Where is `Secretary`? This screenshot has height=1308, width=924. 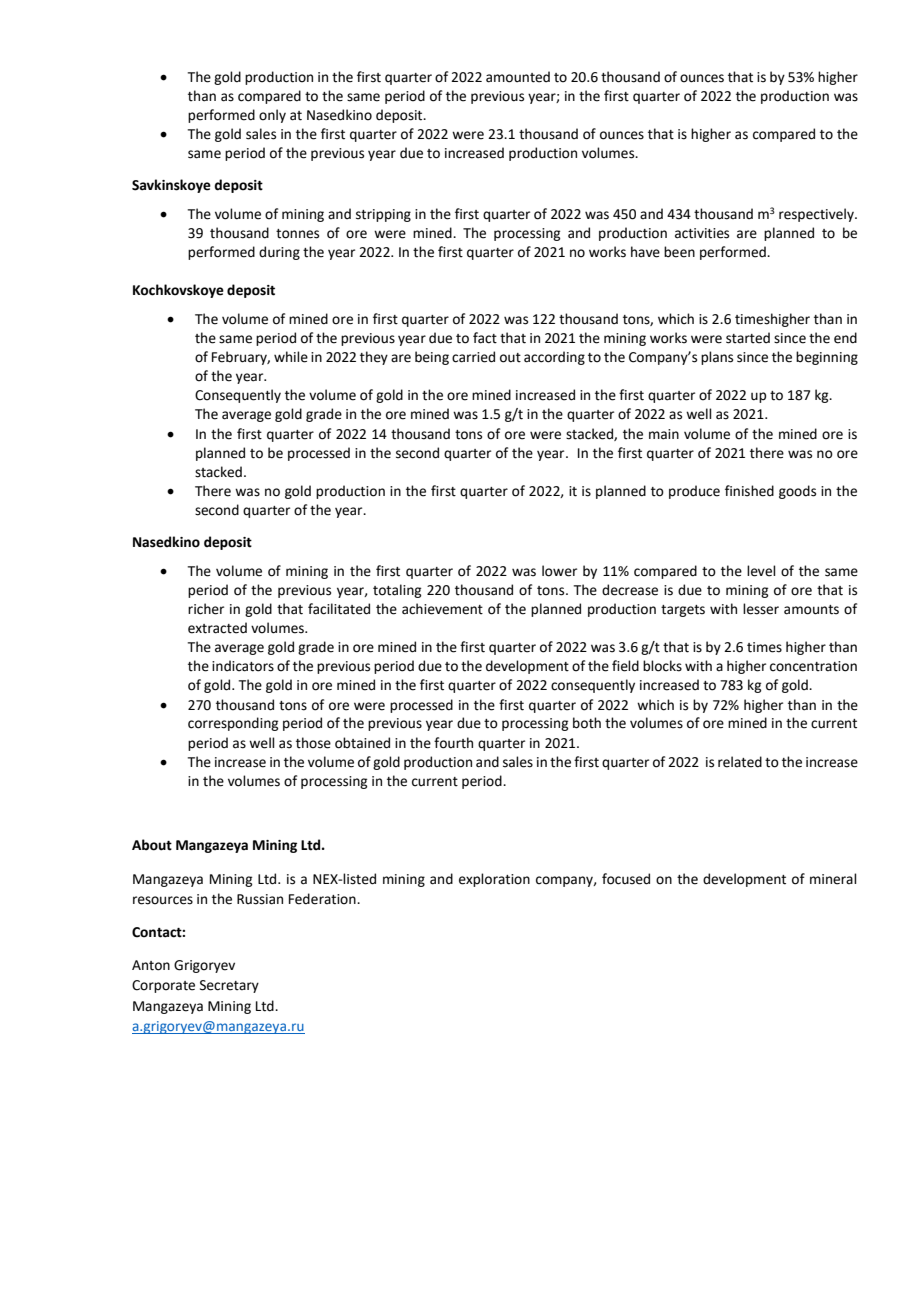
Secretary is located at coordinates (229, 986).
